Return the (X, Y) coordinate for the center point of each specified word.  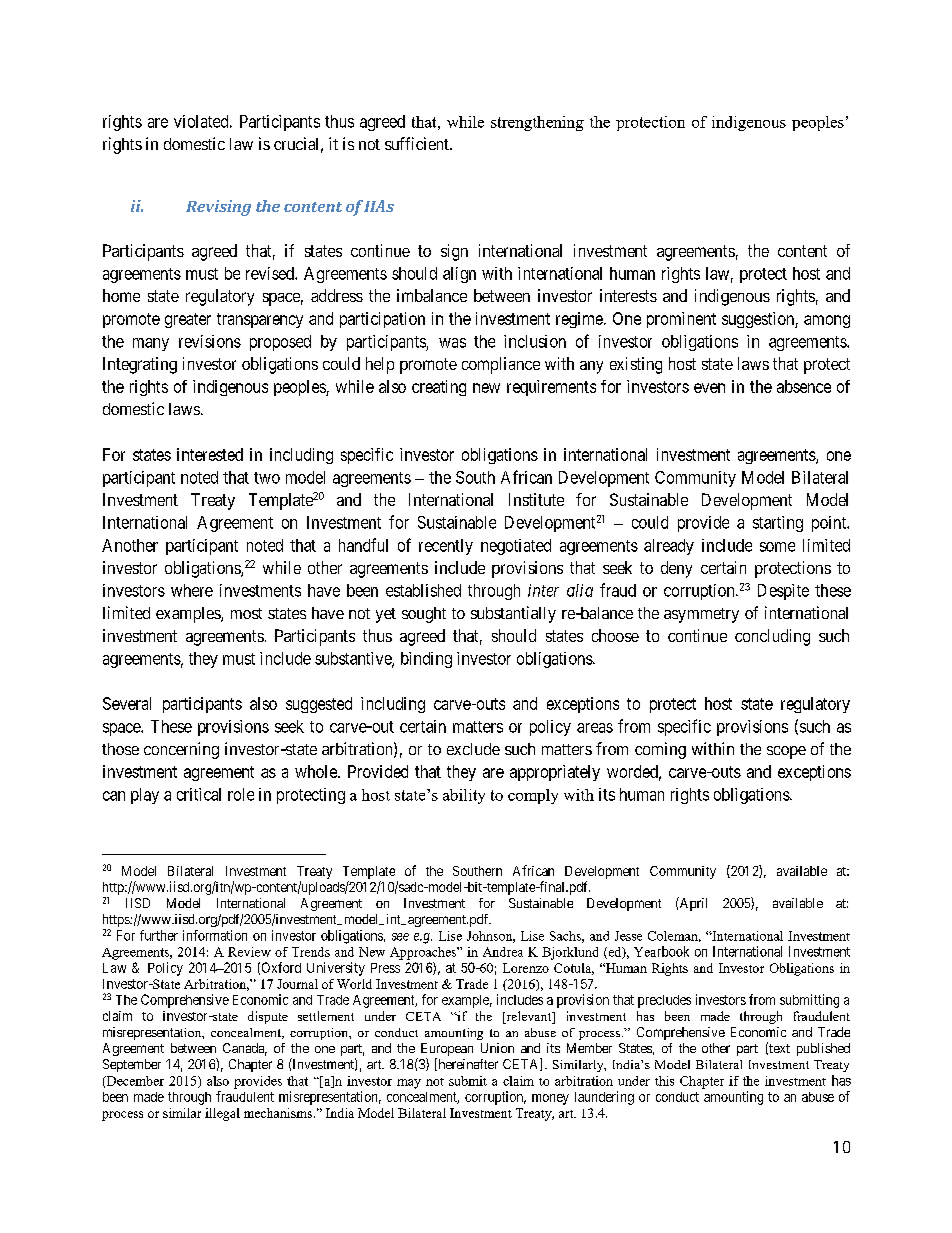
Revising (218, 208)
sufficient (418, 143)
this (664, 1081)
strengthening (537, 123)
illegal (222, 1114)
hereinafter (467, 1064)
